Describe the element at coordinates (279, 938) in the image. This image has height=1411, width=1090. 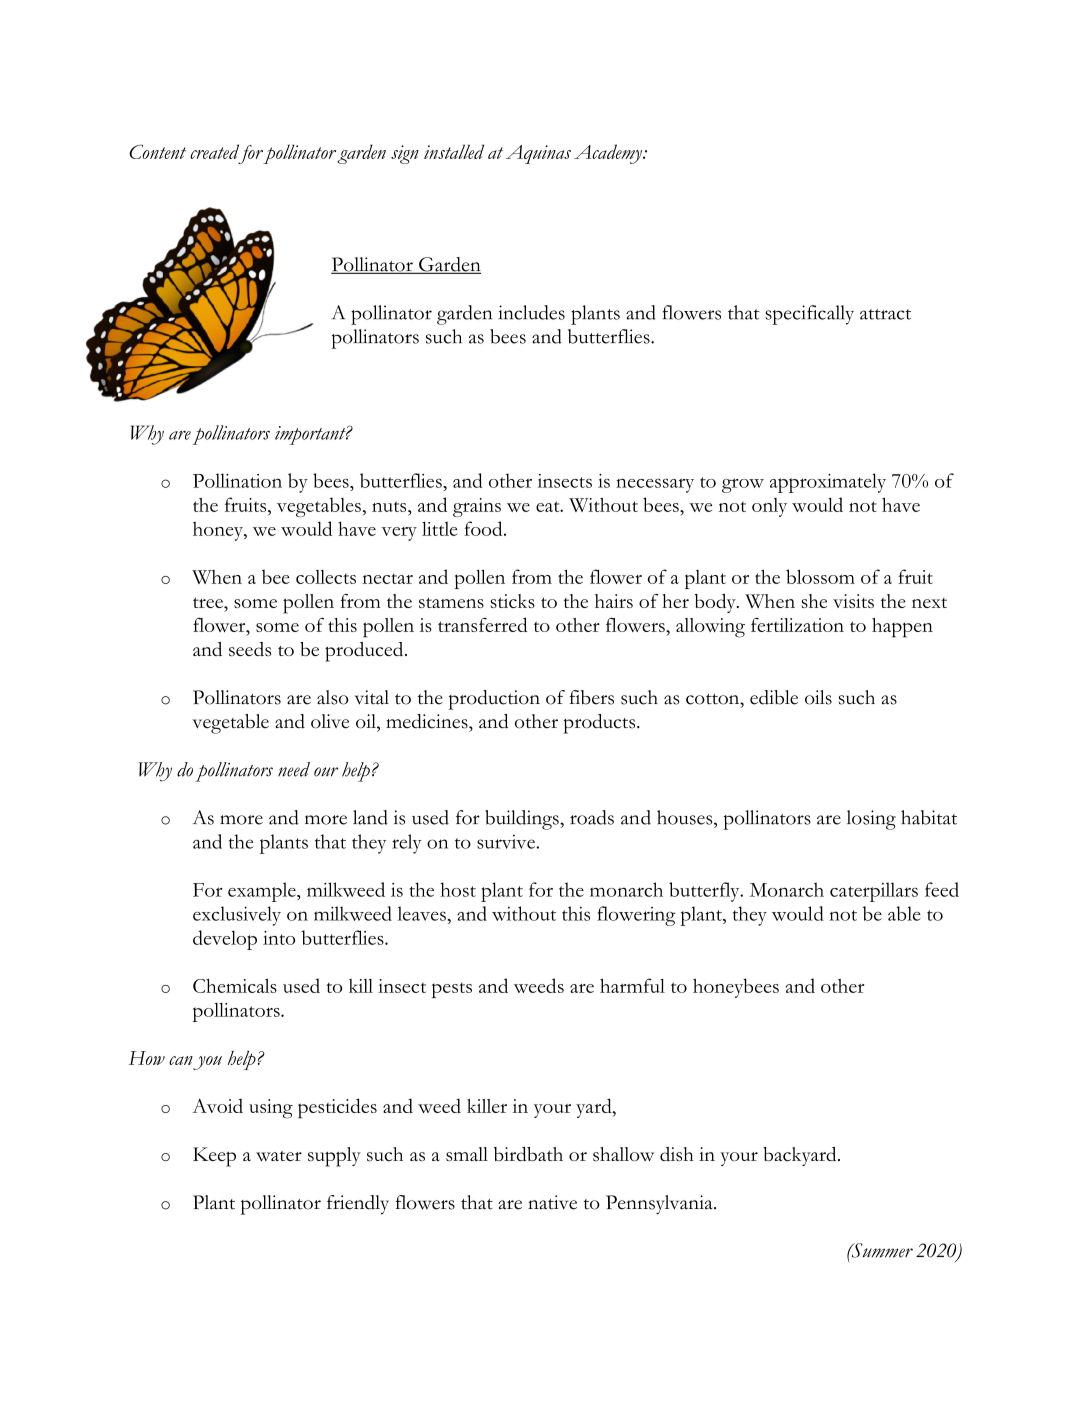
I see `into` at that location.
